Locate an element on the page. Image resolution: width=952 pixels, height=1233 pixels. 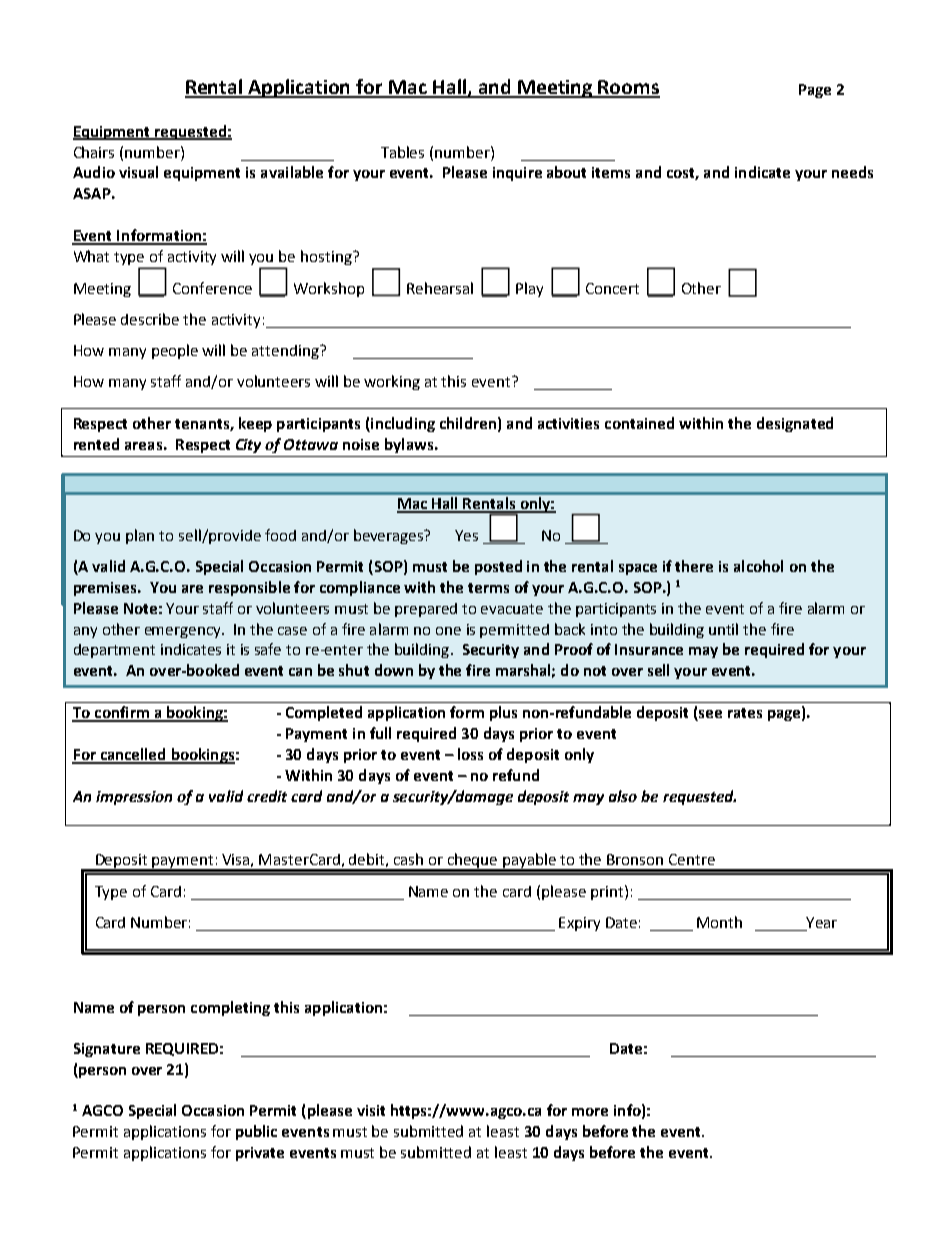
emergency is located at coordinates (184, 632).
